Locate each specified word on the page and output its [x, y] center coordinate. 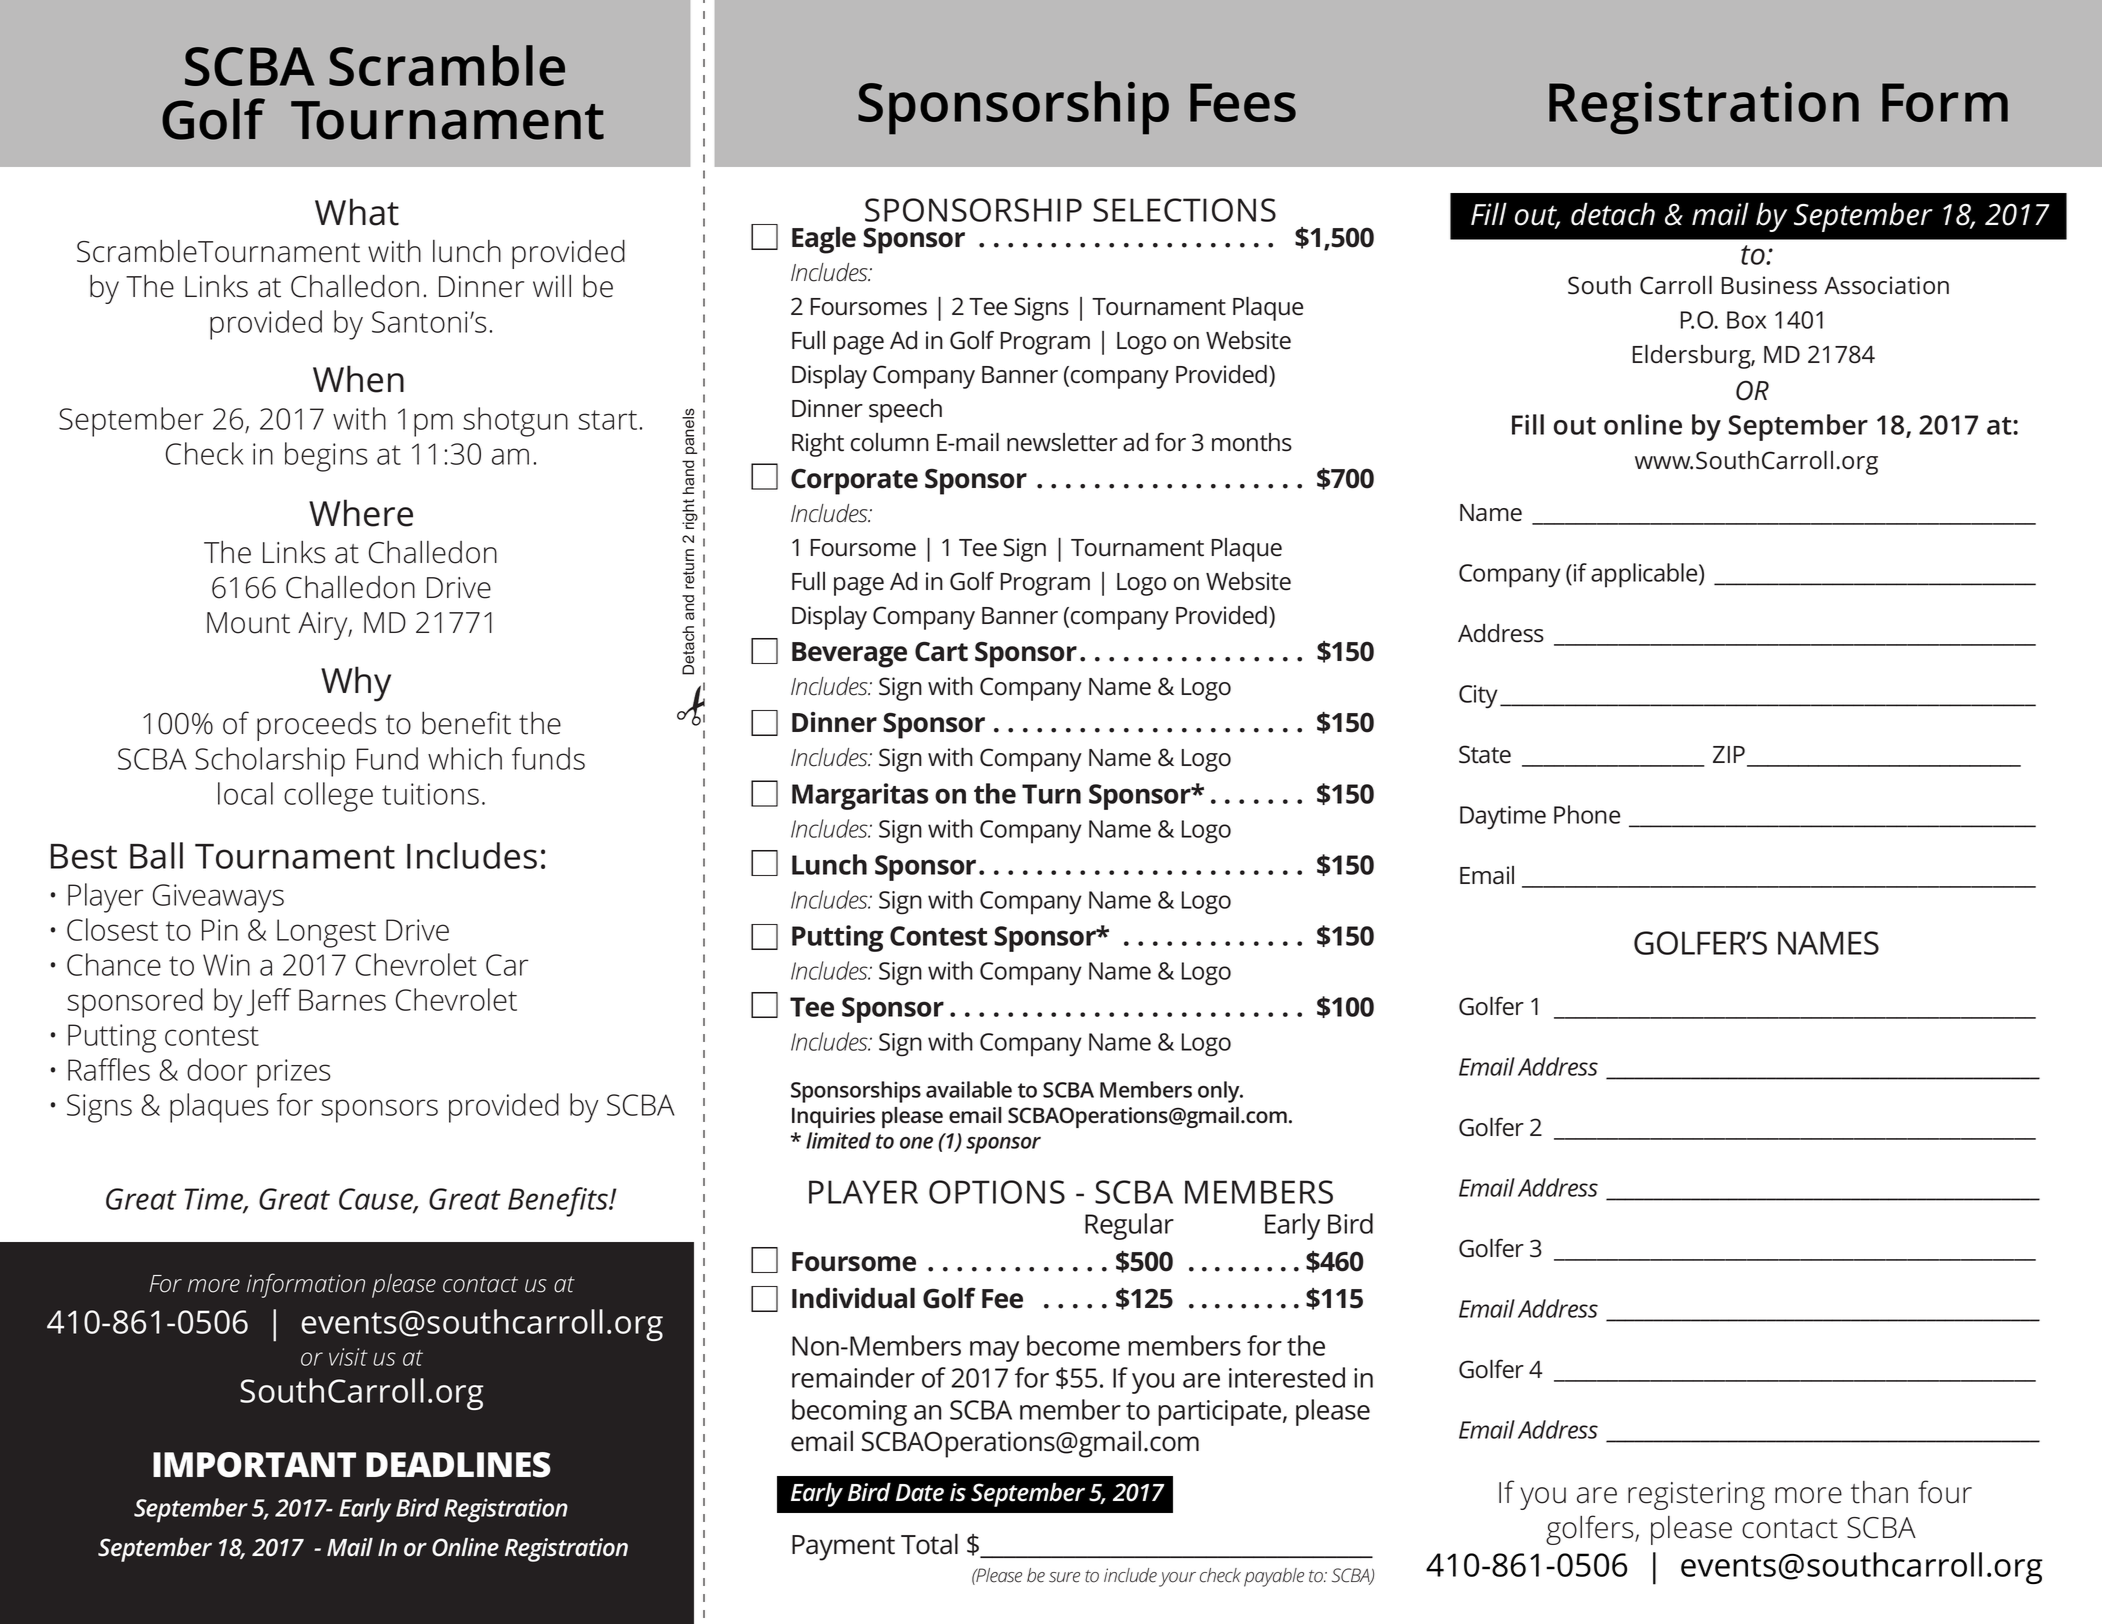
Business [1769, 285]
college [328, 797]
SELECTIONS [1184, 210]
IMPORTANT [254, 1465]
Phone [1587, 814]
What [357, 212]
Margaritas [860, 796]
